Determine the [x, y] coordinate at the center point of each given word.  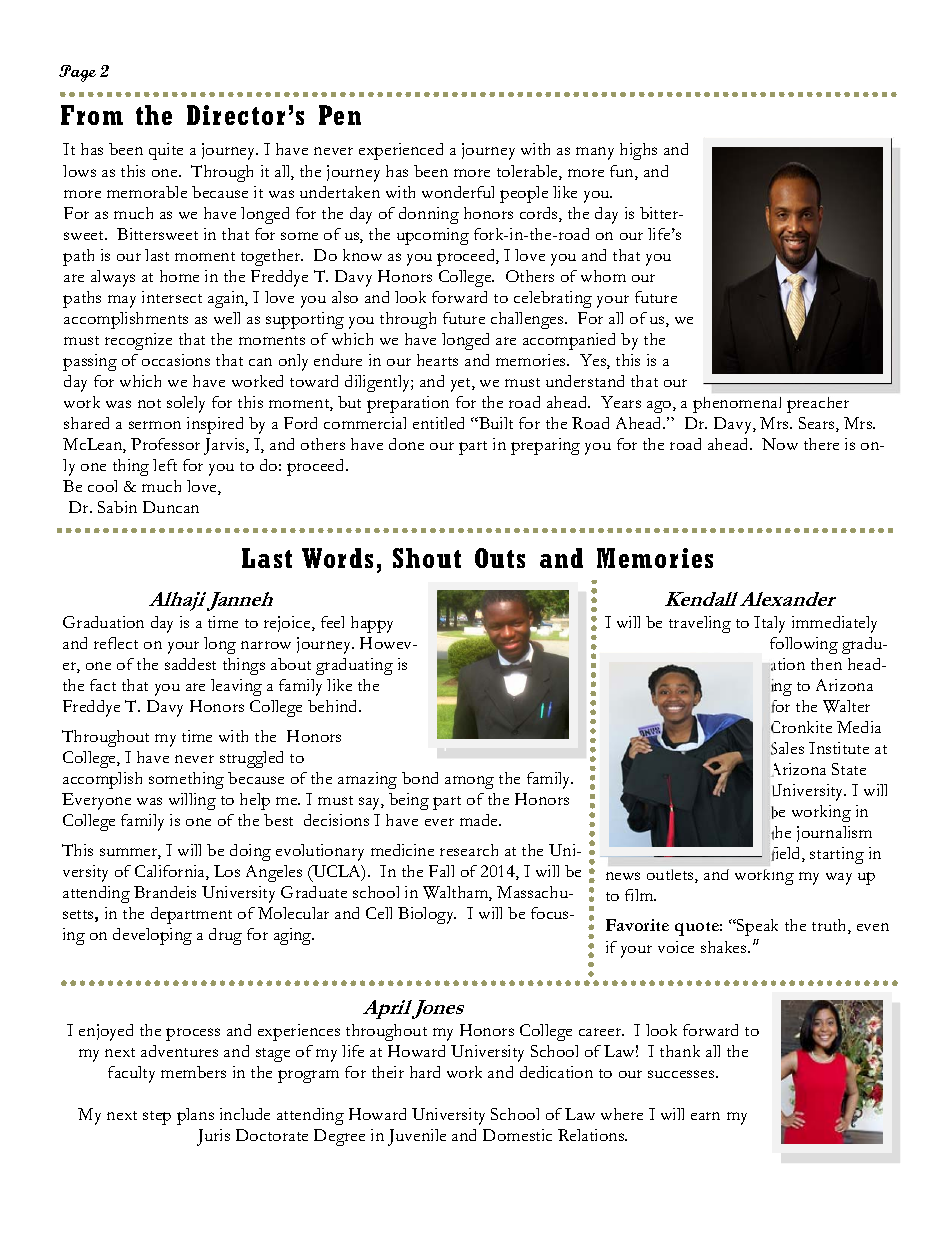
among [469, 782]
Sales [786, 748]
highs [638, 151]
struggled [251, 759]
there [821, 444]
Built [495, 423]
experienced [401, 151]
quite [166, 151]
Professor [165, 444]
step [157, 1118]
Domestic [517, 1135]
